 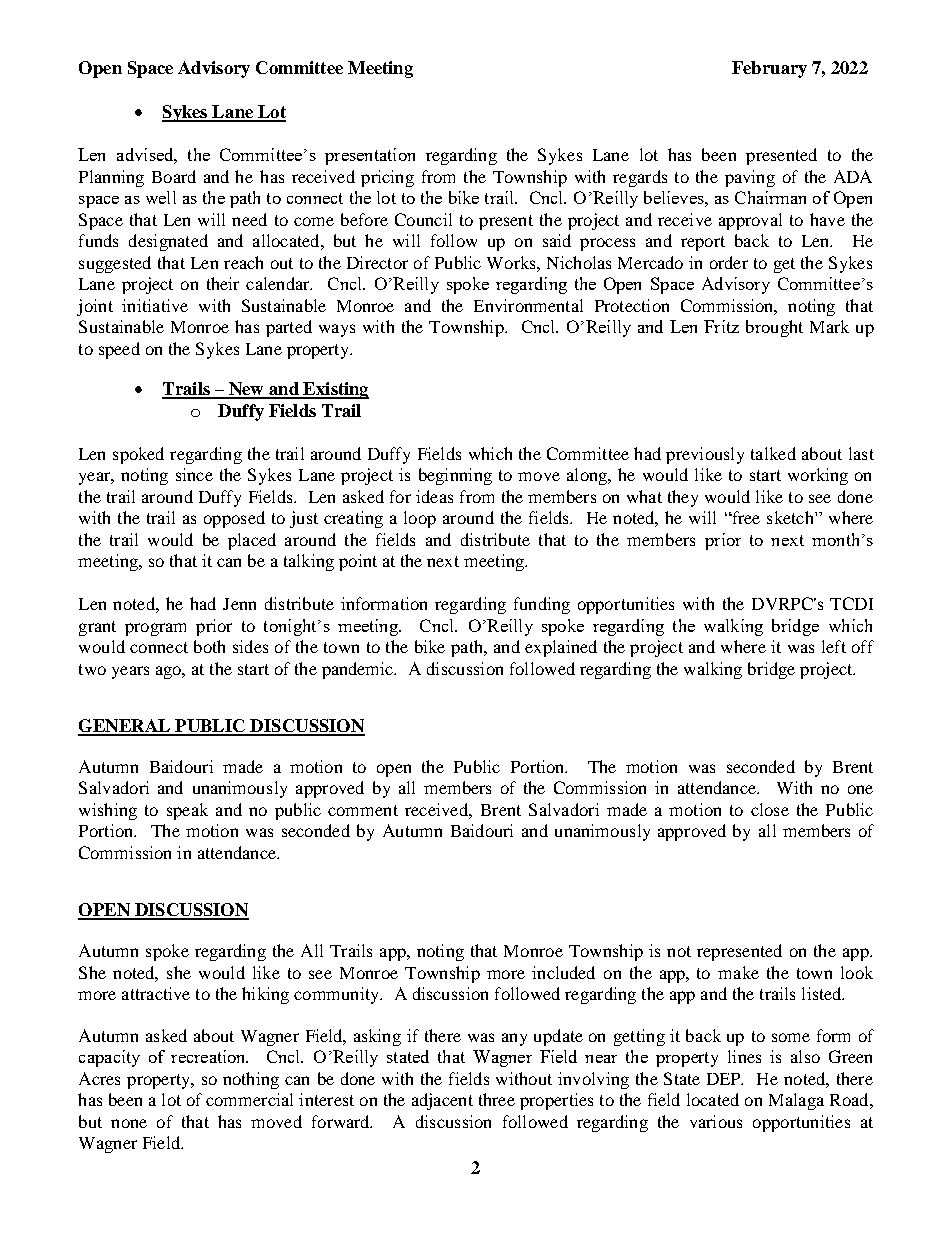 What do you see at coordinates (187, 811) in the screenshot?
I see `speak` at bounding box center [187, 811].
